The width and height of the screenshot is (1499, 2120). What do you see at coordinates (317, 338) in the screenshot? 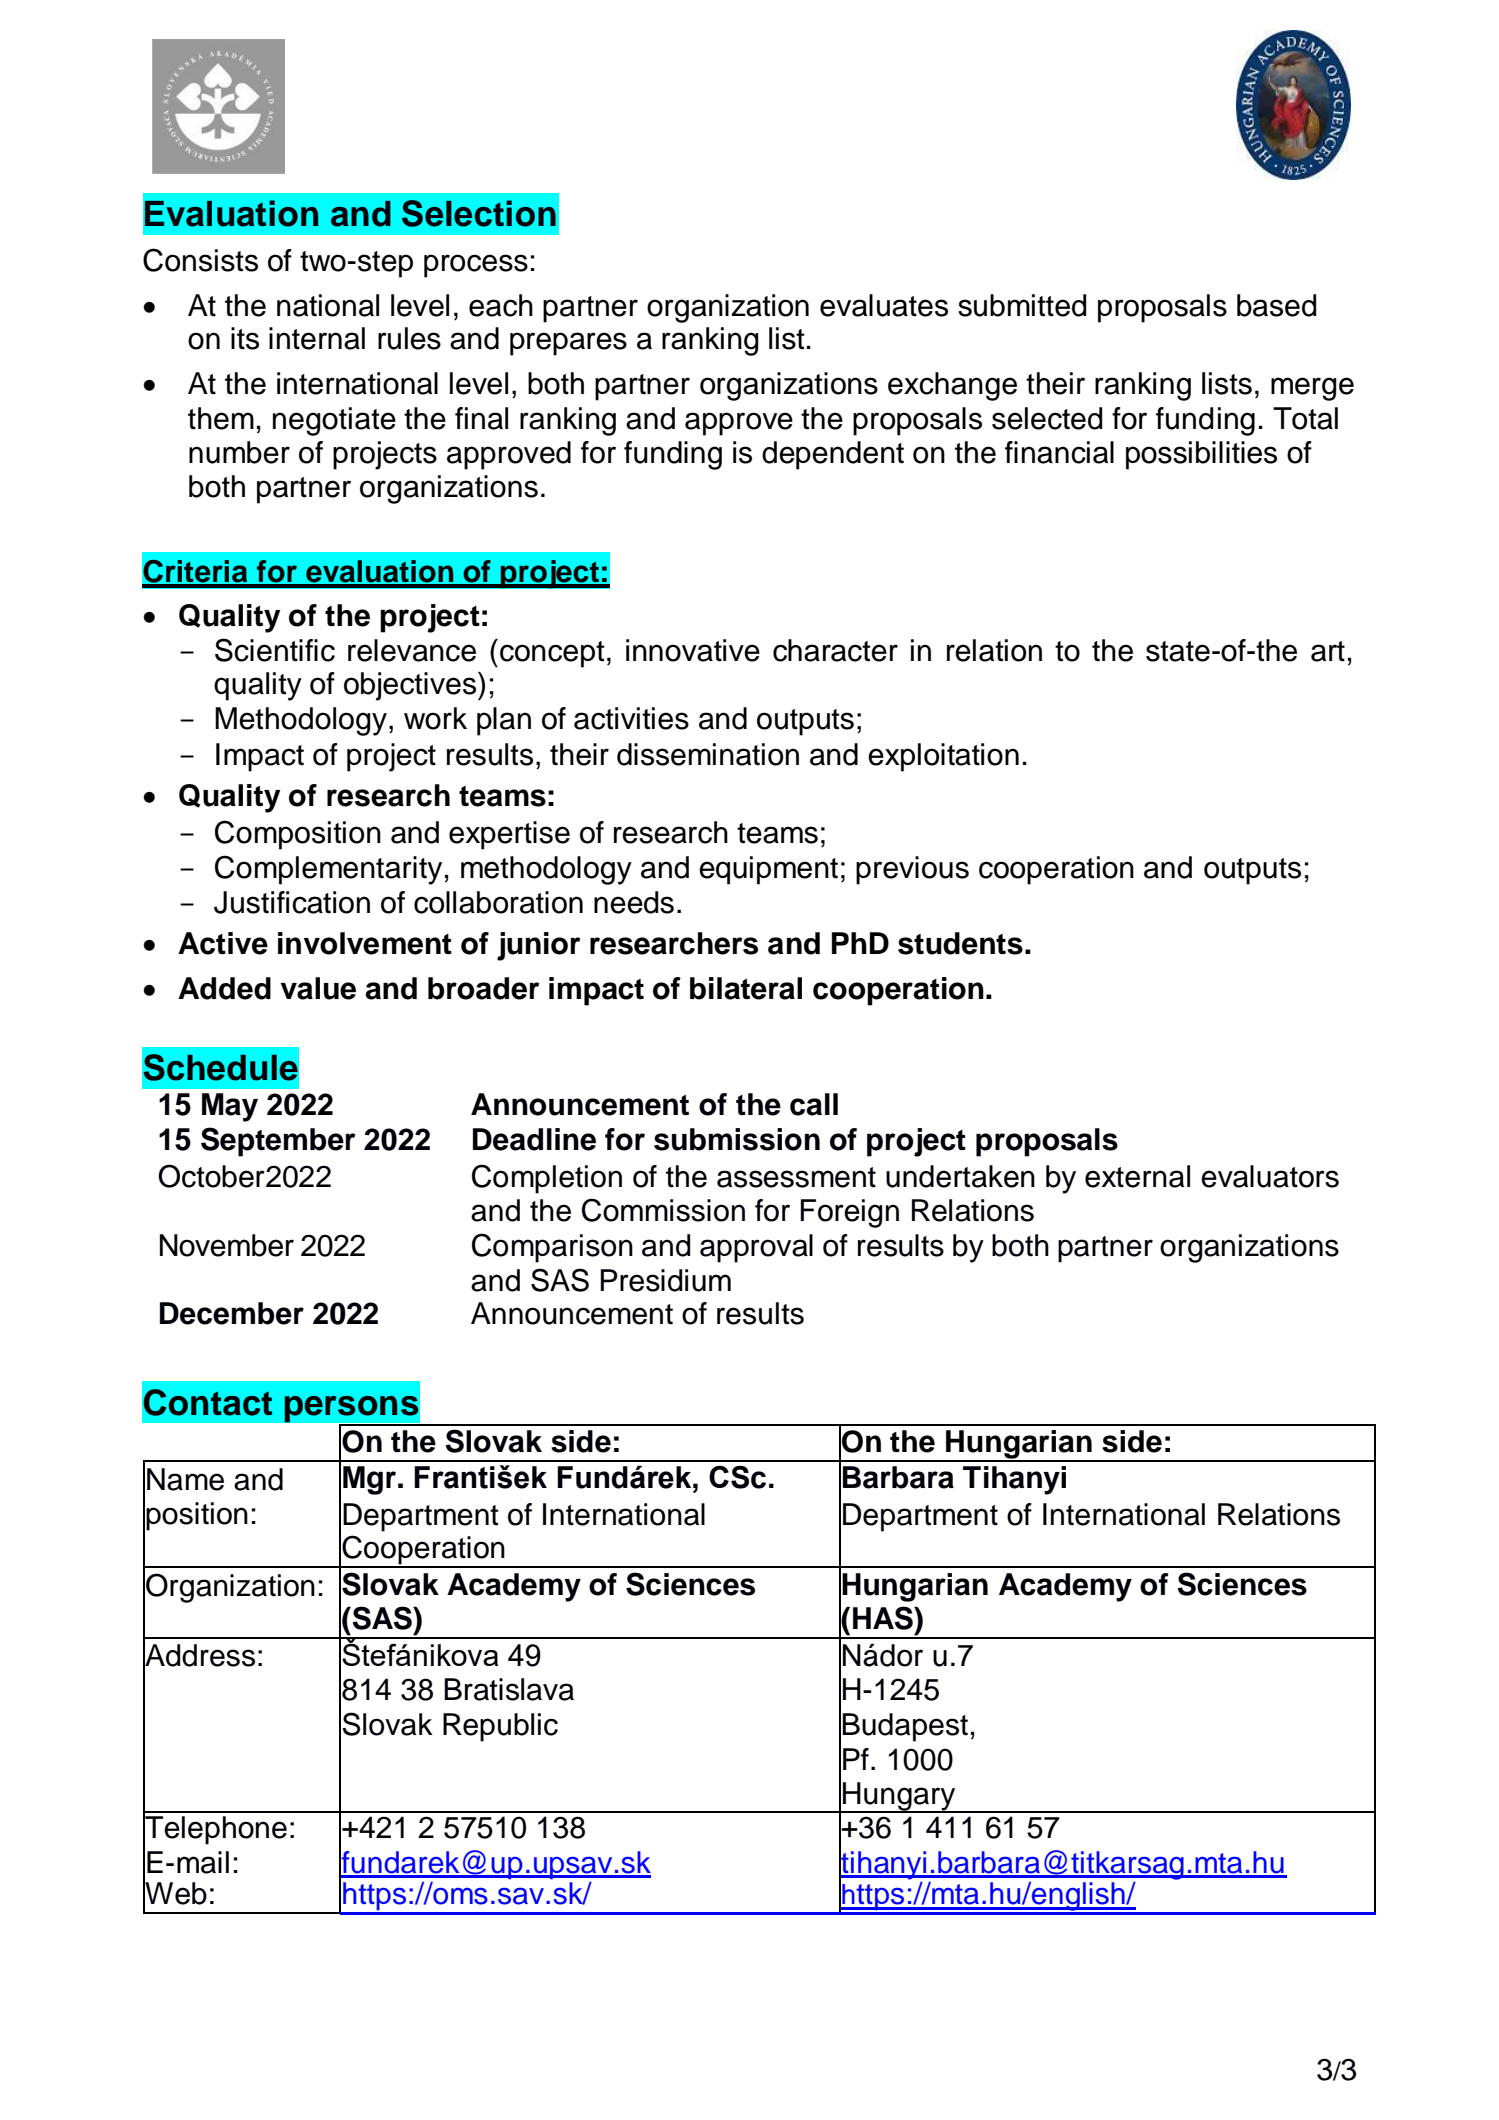
I see `internal` at bounding box center [317, 338].
